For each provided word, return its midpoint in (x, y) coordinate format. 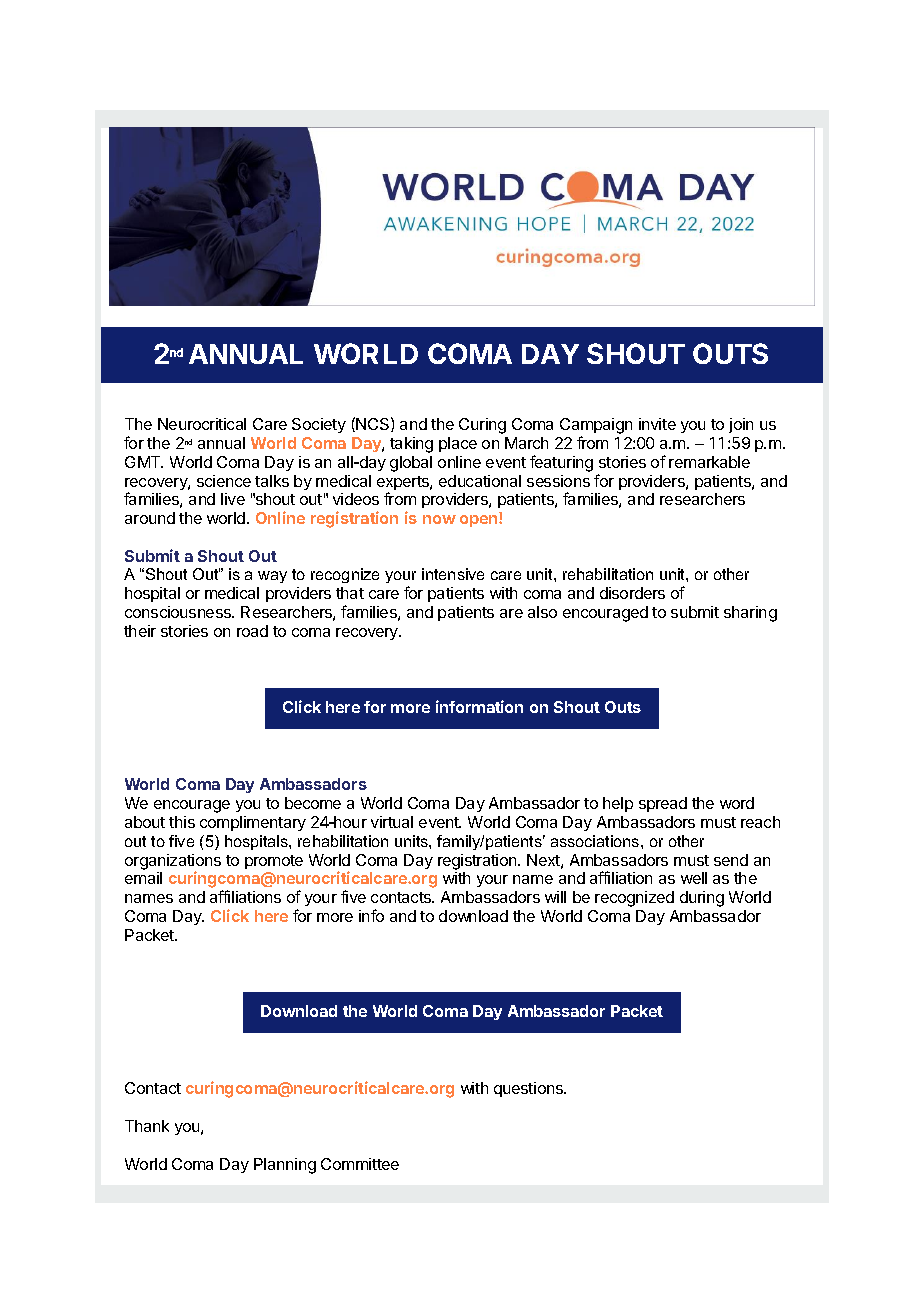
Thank (147, 1126)
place (458, 444)
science (224, 481)
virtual (392, 822)
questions (529, 1089)
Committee (360, 1164)
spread (663, 804)
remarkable (709, 462)
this (182, 822)
